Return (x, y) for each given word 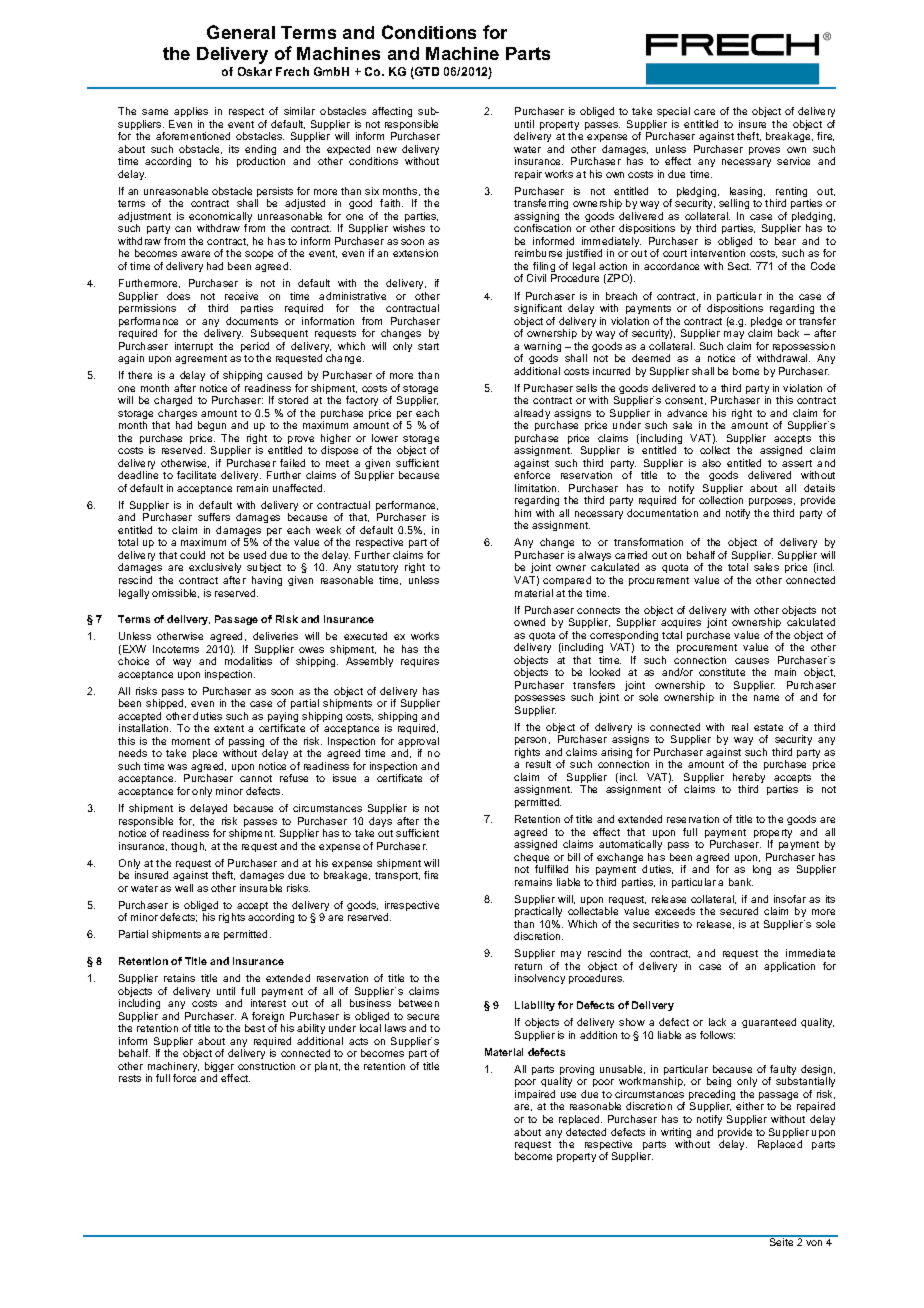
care (704, 112)
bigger (219, 1068)
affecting (392, 112)
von (814, 1243)
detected (586, 1132)
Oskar (255, 71)
